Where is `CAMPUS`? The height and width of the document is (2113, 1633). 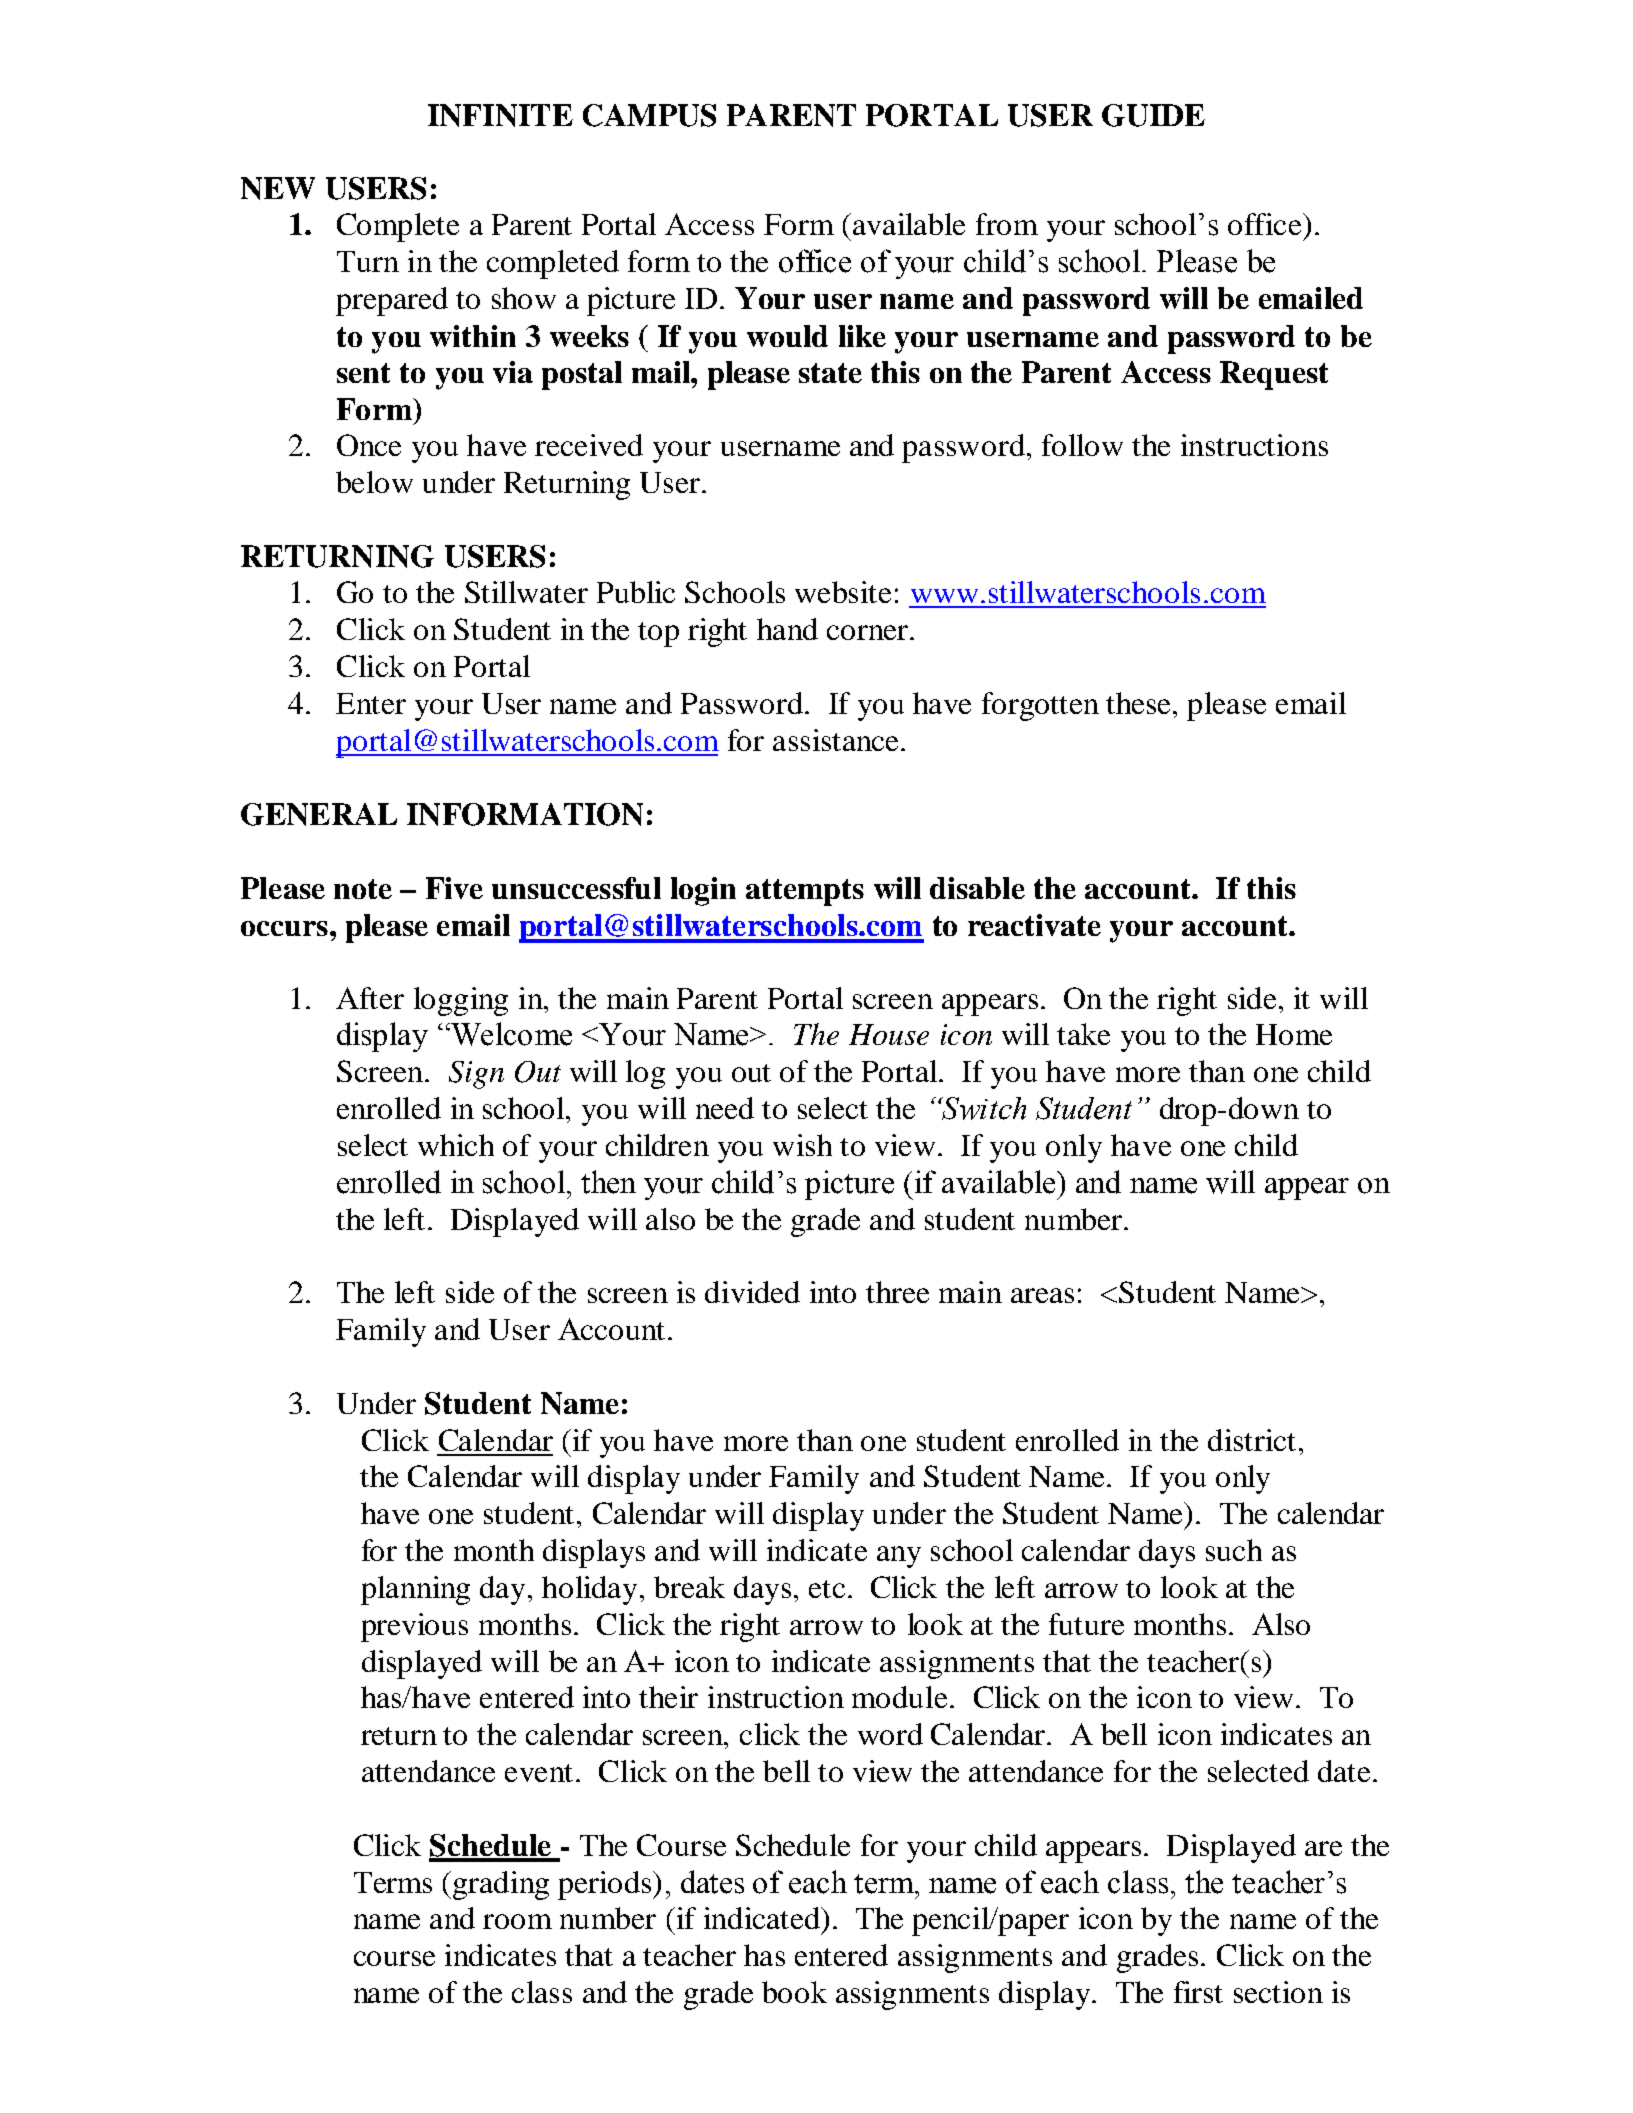
CAMPUS is located at coordinates (649, 115).
